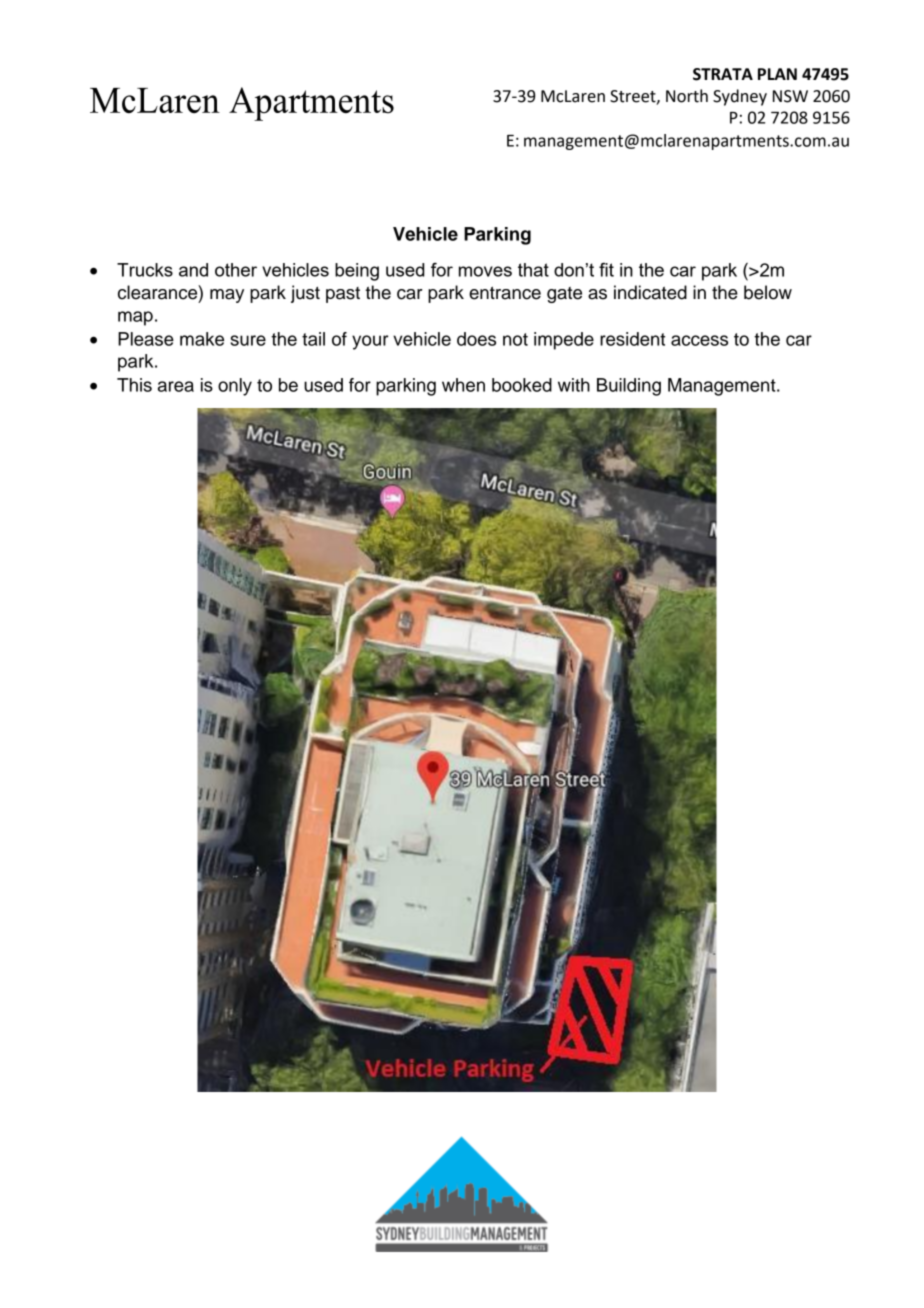  Describe the element at coordinates (235, 387) in the image. I see `only` at that location.
